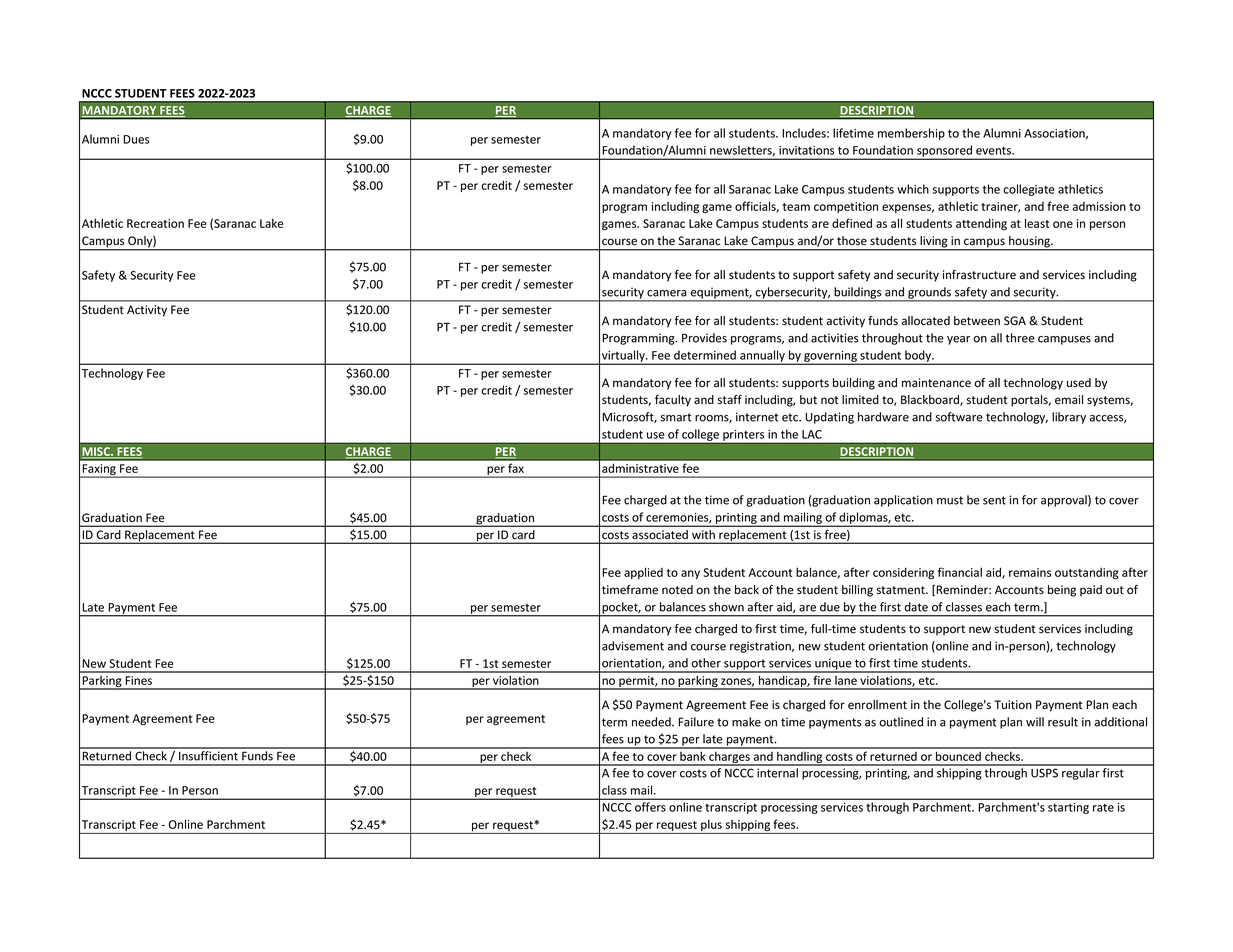 This page has width=1233, height=952. I want to click on offers, so click(650, 807).
